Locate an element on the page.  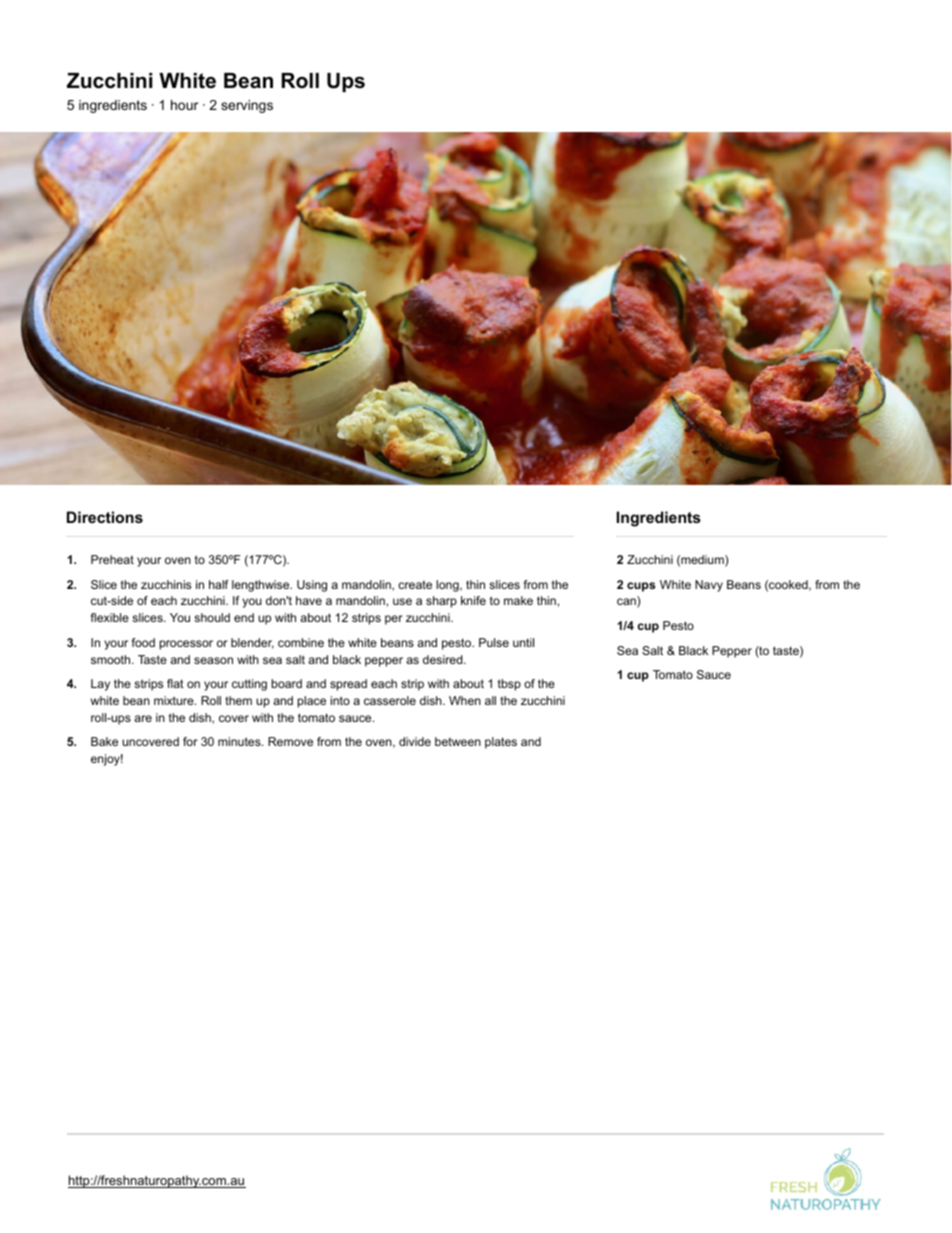
cups is located at coordinates (641, 587).
